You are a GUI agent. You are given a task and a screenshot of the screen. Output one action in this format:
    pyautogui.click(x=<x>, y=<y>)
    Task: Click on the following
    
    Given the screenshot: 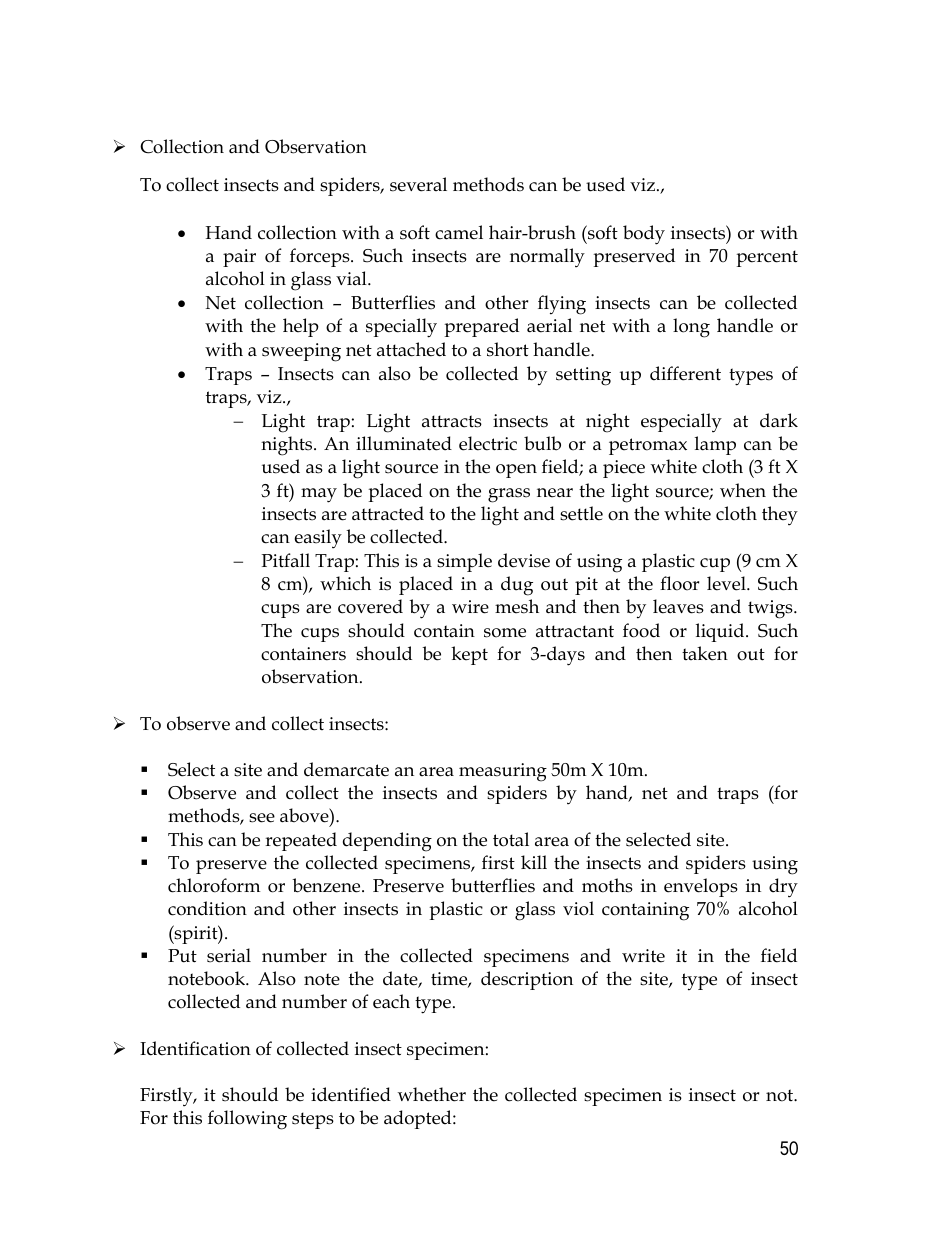 What is the action you would take?
    pyautogui.click(x=247, y=1120)
